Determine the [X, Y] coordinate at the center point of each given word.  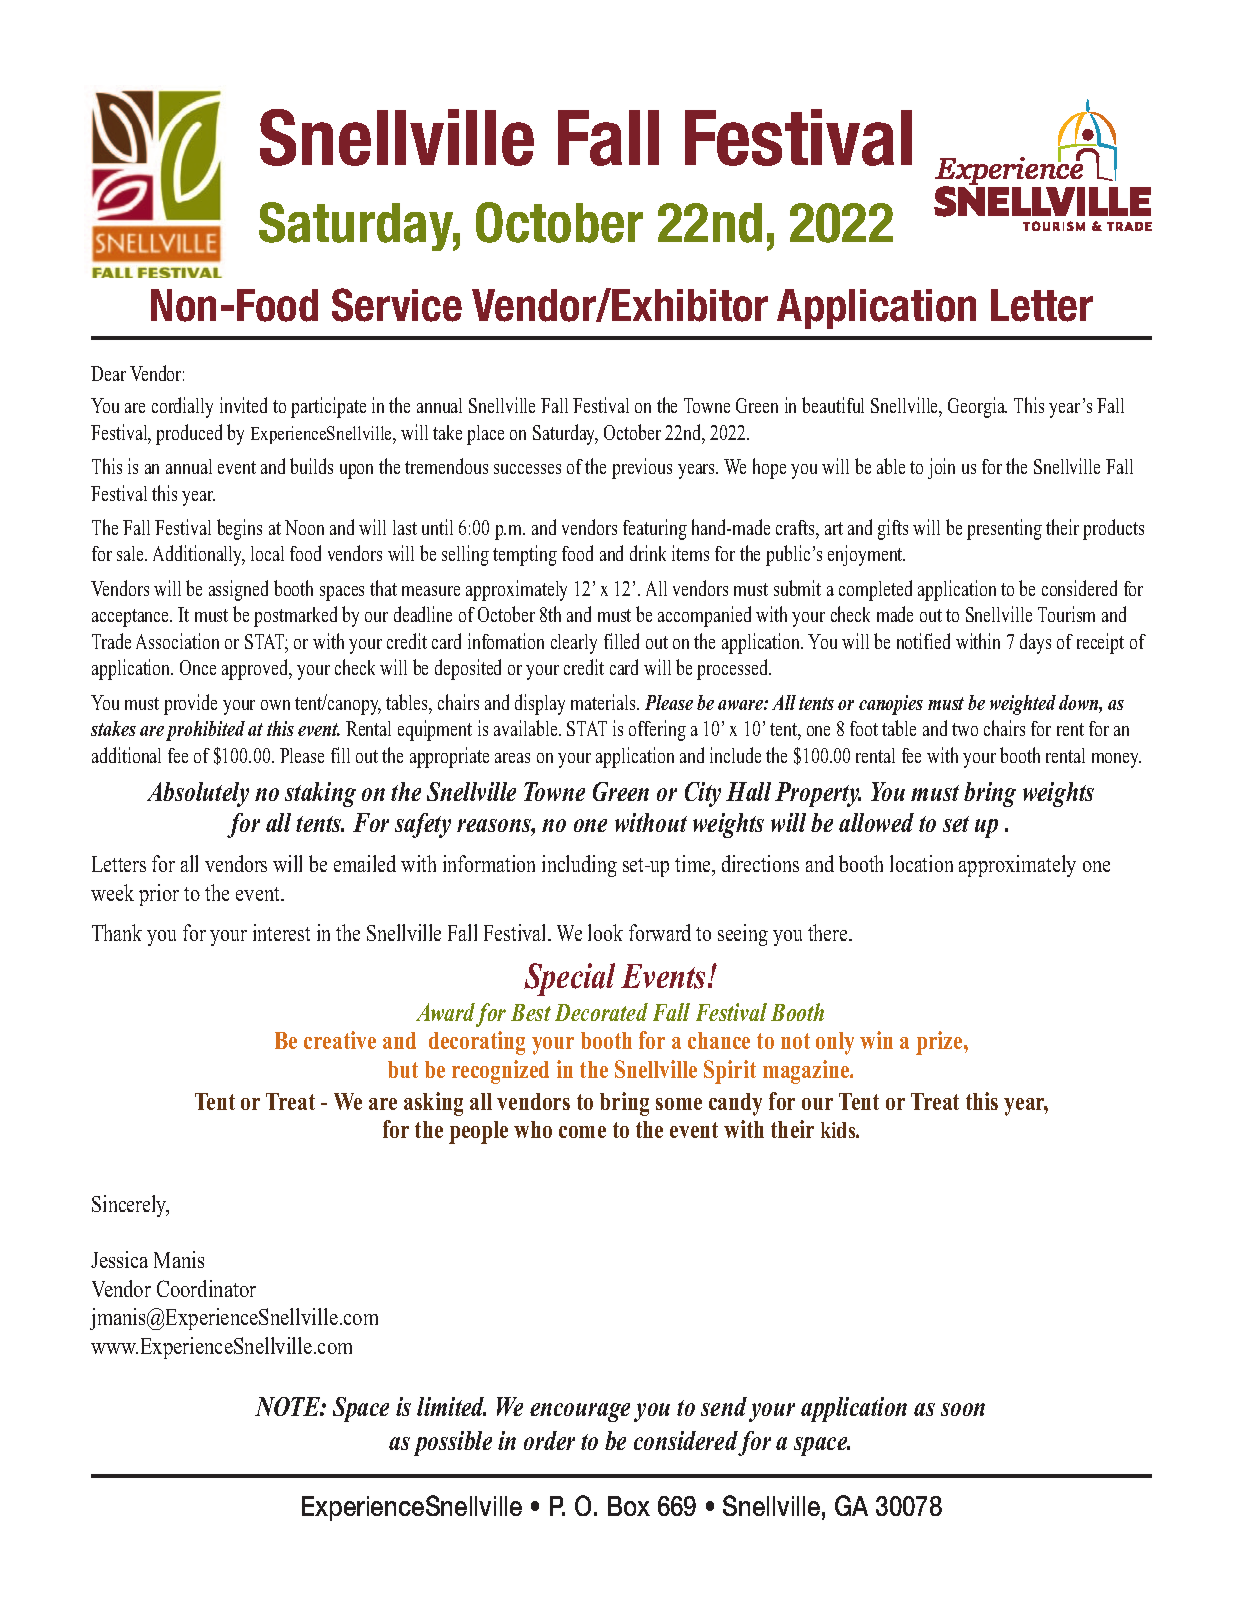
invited [243, 405]
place [485, 435]
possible [453, 1443]
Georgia [977, 407]
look [605, 932]
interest [281, 932]
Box [629, 1506]
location [921, 863]
